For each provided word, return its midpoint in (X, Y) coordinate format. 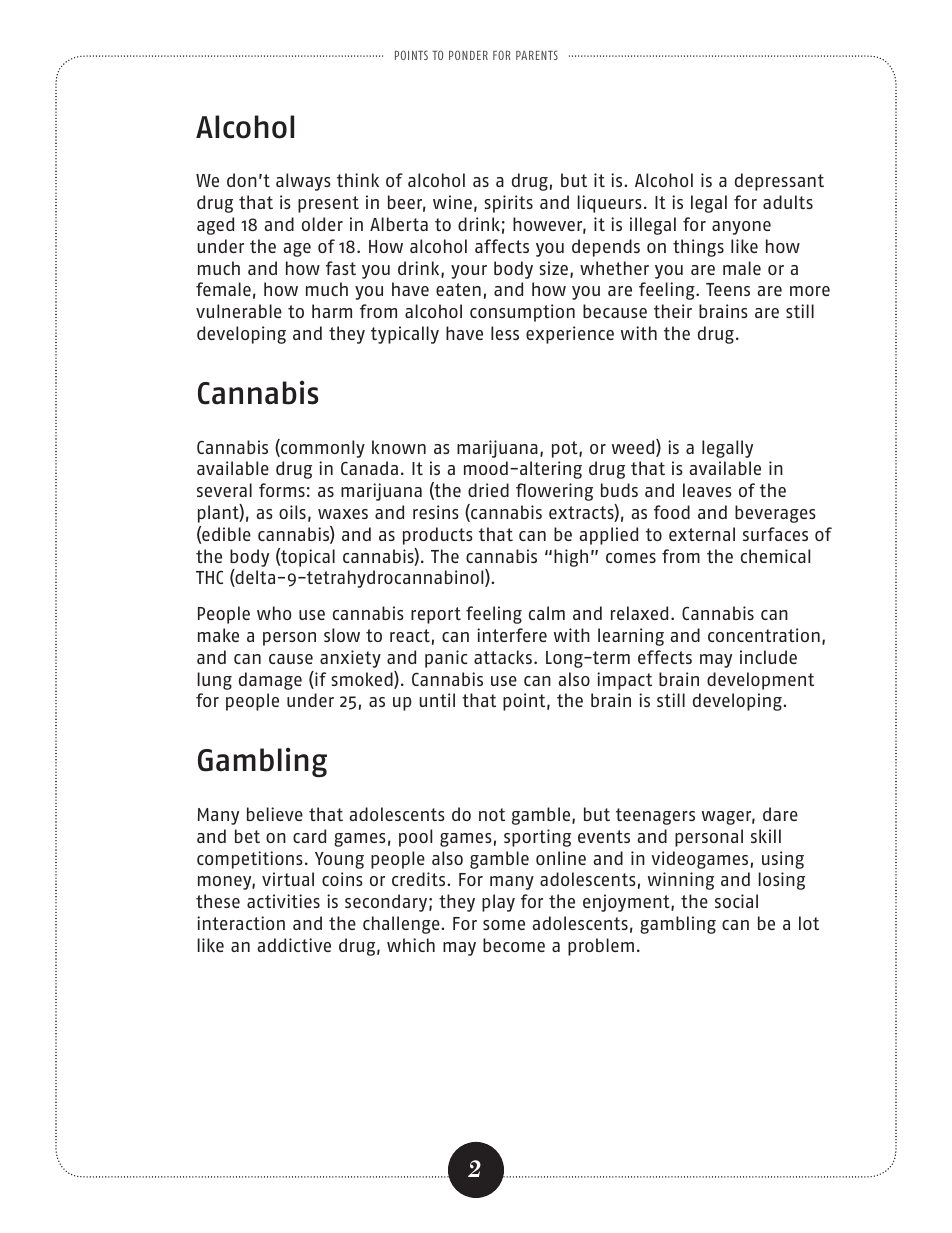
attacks (503, 657)
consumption (522, 313)
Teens (728, 289)
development (760, 681)
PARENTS (537, 55)
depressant (779, 182)
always (303, 182)
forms (282, 490)
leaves (707, 490)
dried (488, 490)
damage (270, 681)
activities (283, 901)
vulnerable (239, 311)
